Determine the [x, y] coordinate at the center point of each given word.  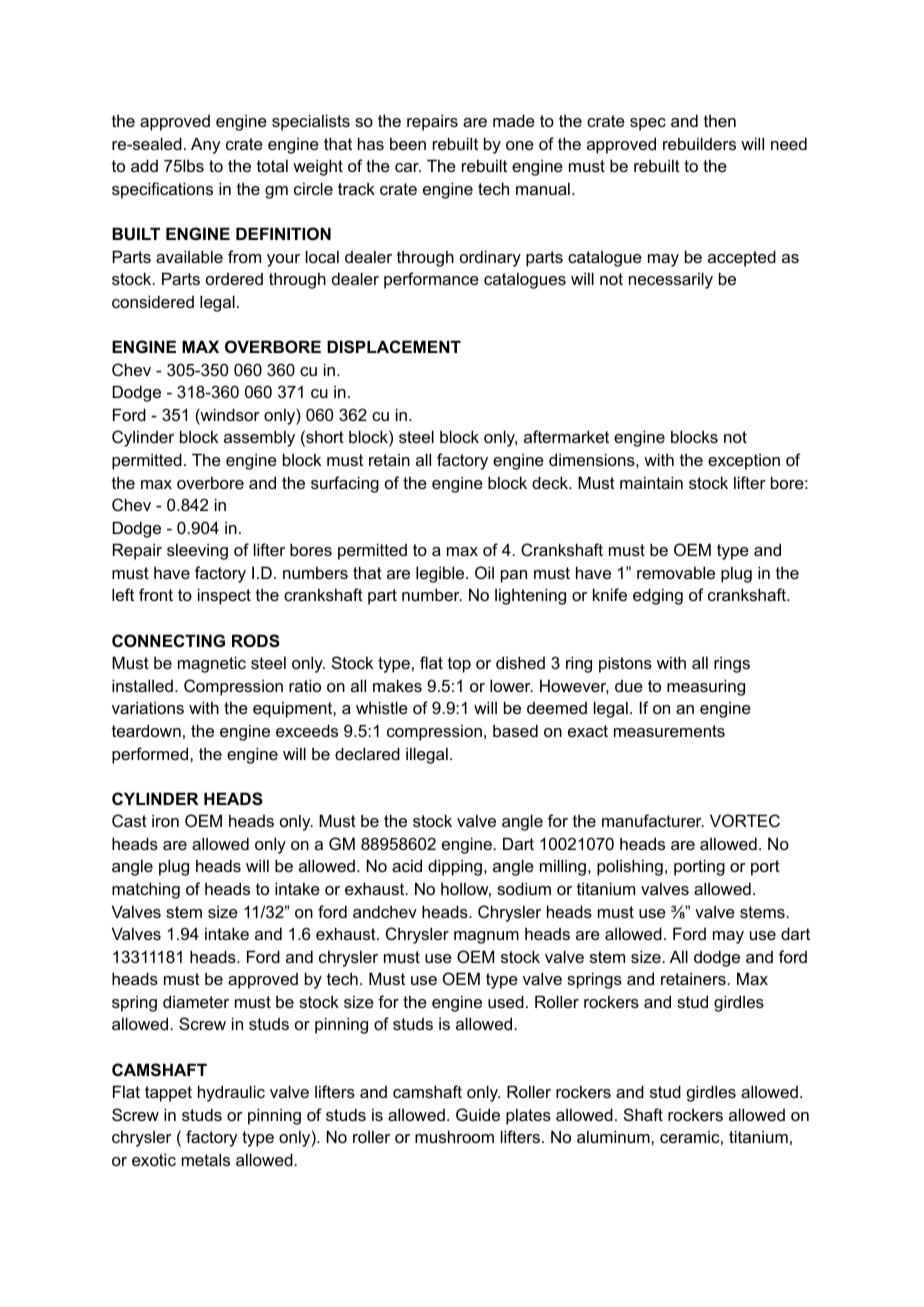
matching [146, 890]
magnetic [212, 664]
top [459, 665]
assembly [259, 438]
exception [744, 461]
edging [658, 596]
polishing [630, 867]
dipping [455, 867]
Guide [478, 1114]
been [408, 143]
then [720, 120]
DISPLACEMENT [394, 347]
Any [205, 145]
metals [206, 1159]
